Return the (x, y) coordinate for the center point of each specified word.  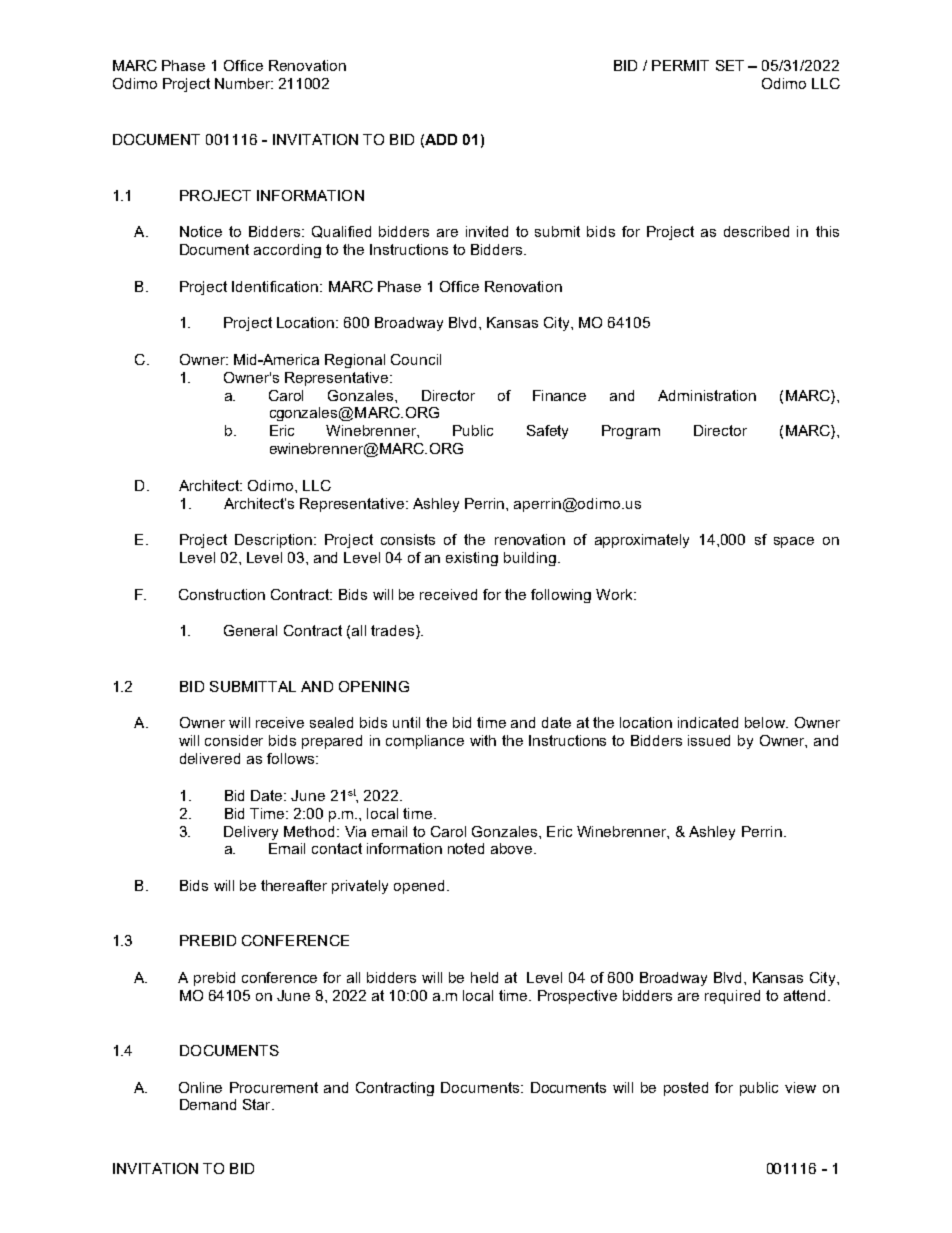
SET (730, 65)
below (766, 722)
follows (292, 758)
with (483, 740)
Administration (707, 395)
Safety (547, 432)
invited (487, 231)
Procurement (274, 1087)
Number (244, 83)
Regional (355, 361)
